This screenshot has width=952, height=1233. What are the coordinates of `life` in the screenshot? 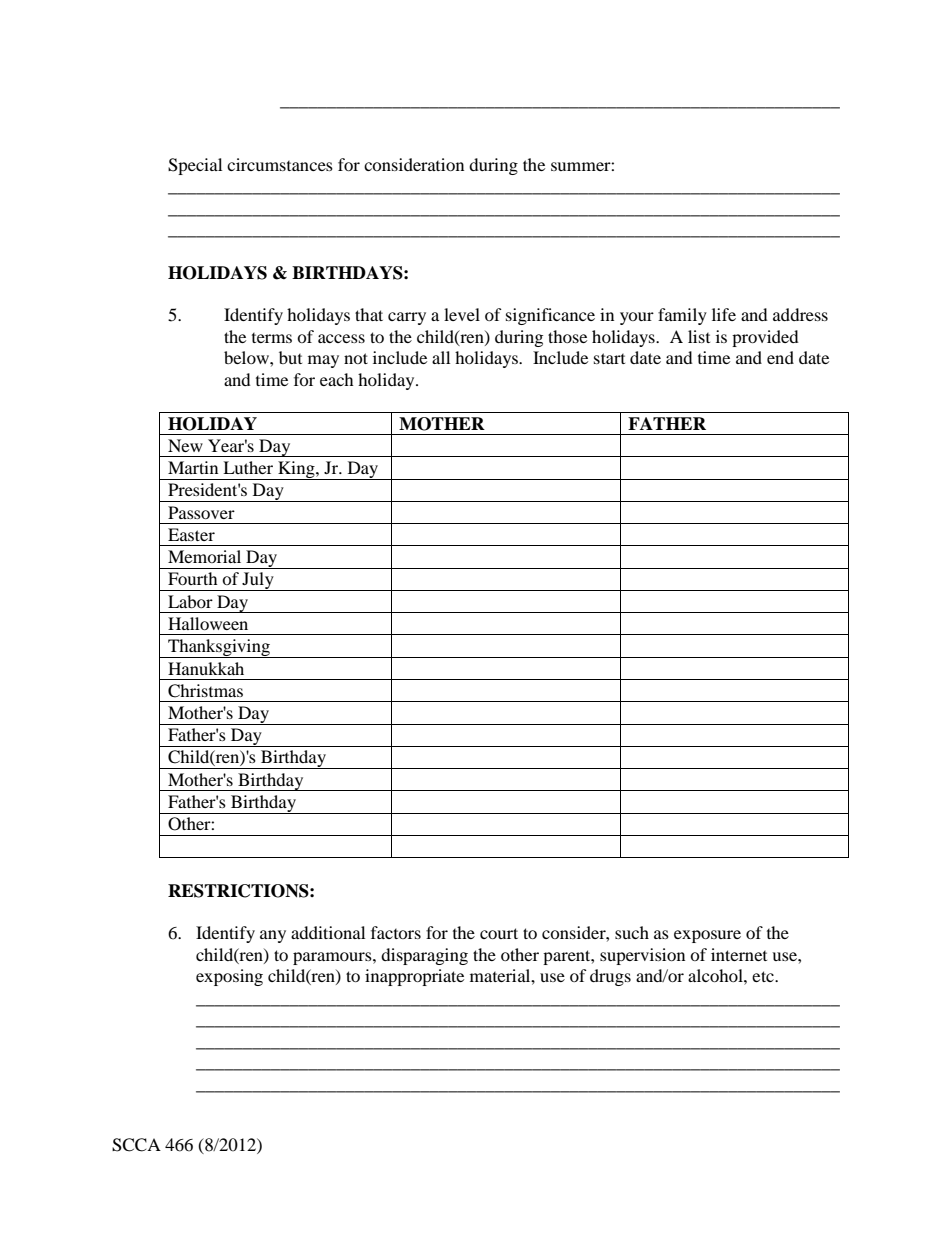 It's located at (724, 314).
